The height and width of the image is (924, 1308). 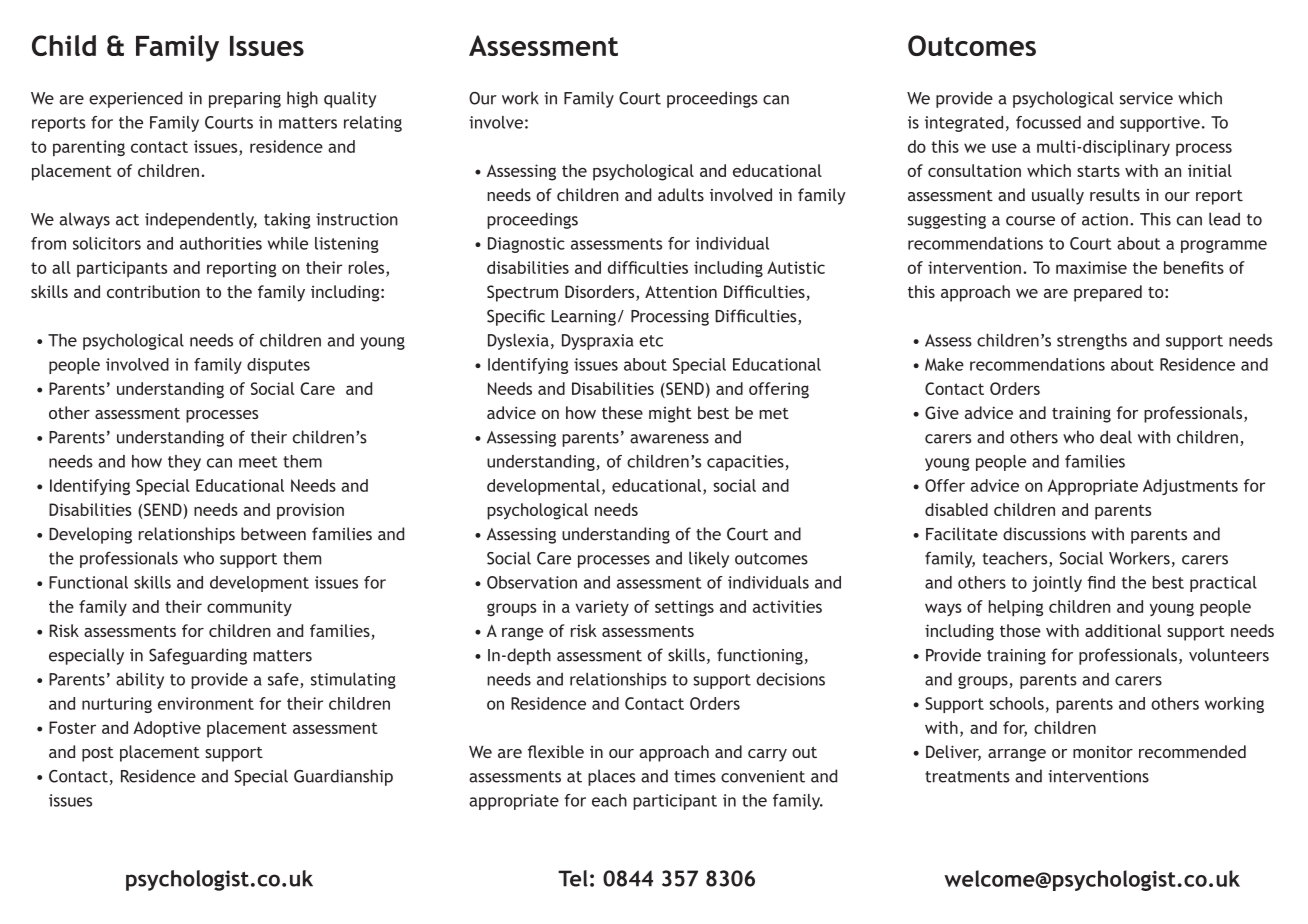 I want to click on preparing, so click(x=245, y=100).
